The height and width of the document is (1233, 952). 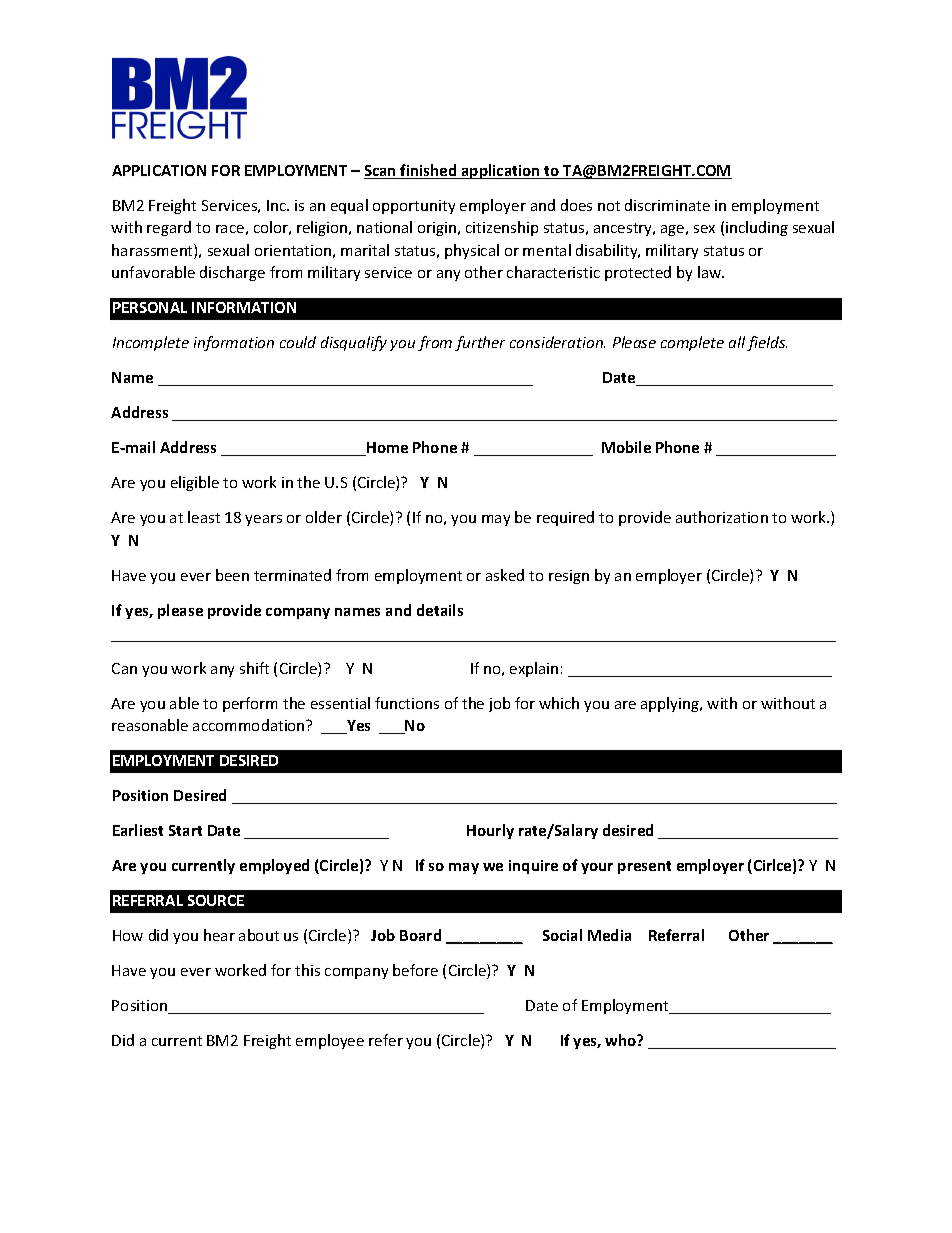 I want to click on eligible, so click(x=195, y=483).
